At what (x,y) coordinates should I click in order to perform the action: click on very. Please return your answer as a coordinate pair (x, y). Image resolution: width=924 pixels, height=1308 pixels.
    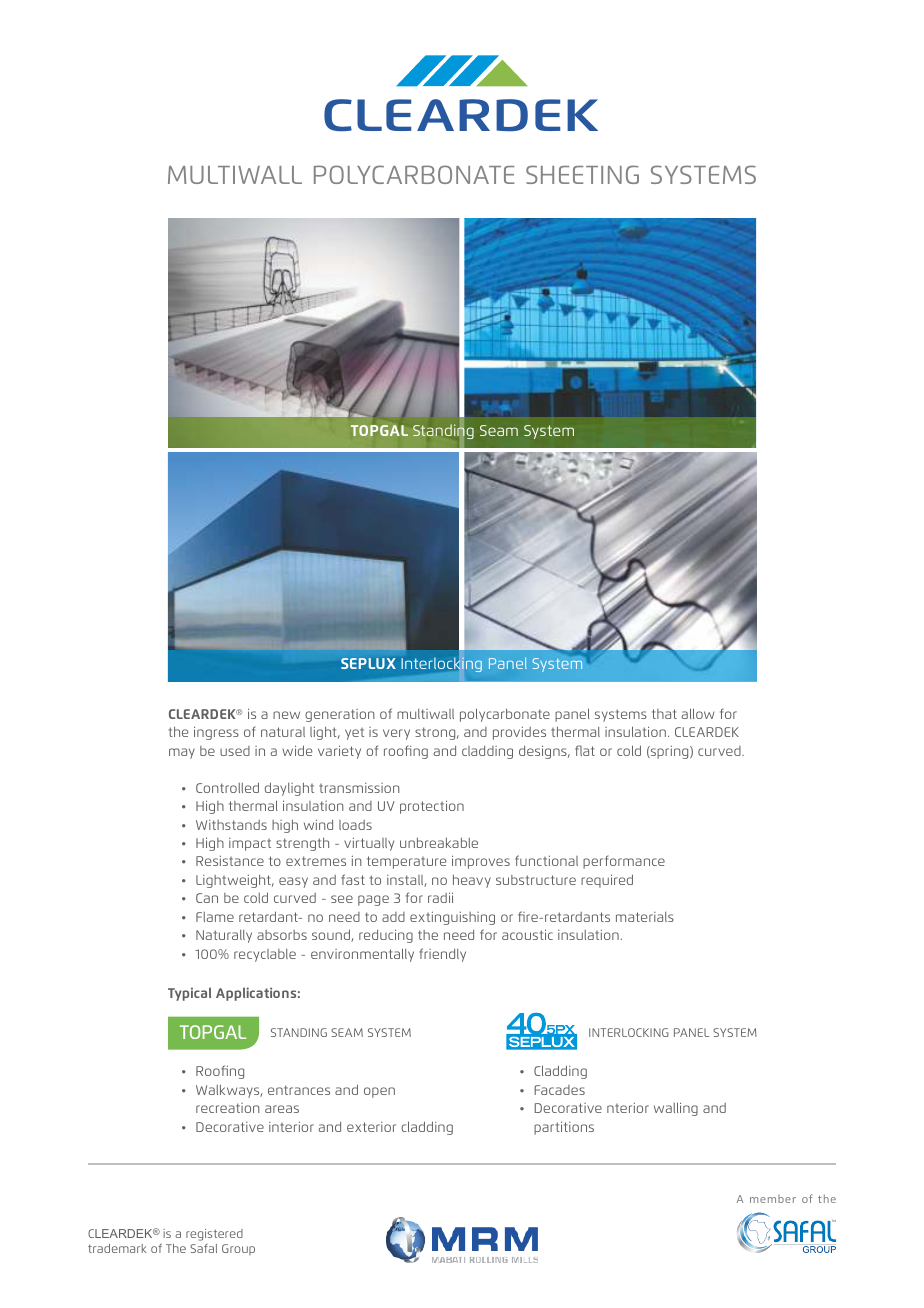
    Looking at the image, I should click on (396, 734).
